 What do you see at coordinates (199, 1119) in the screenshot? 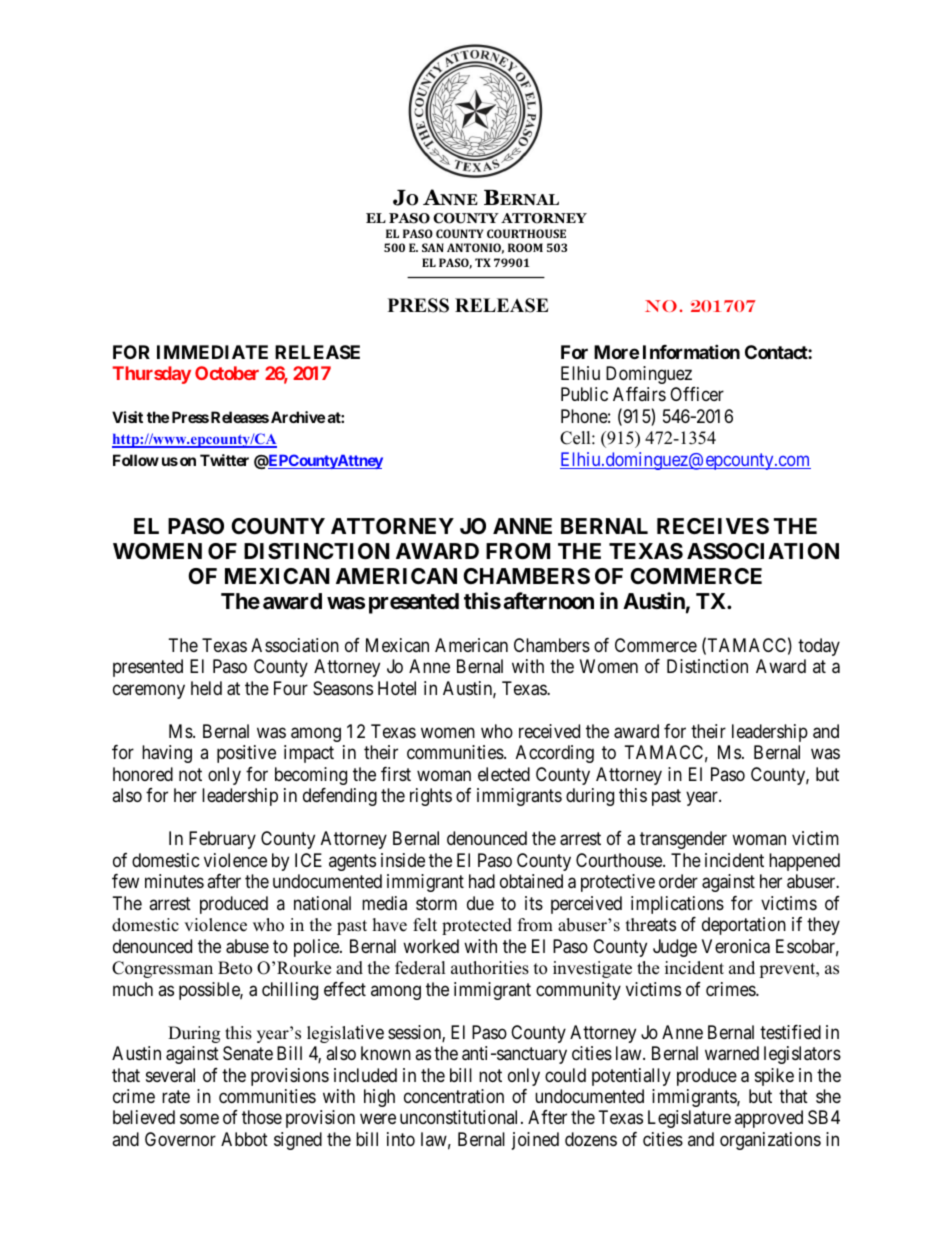
I see `some` at bounding box center [199, 1119].
